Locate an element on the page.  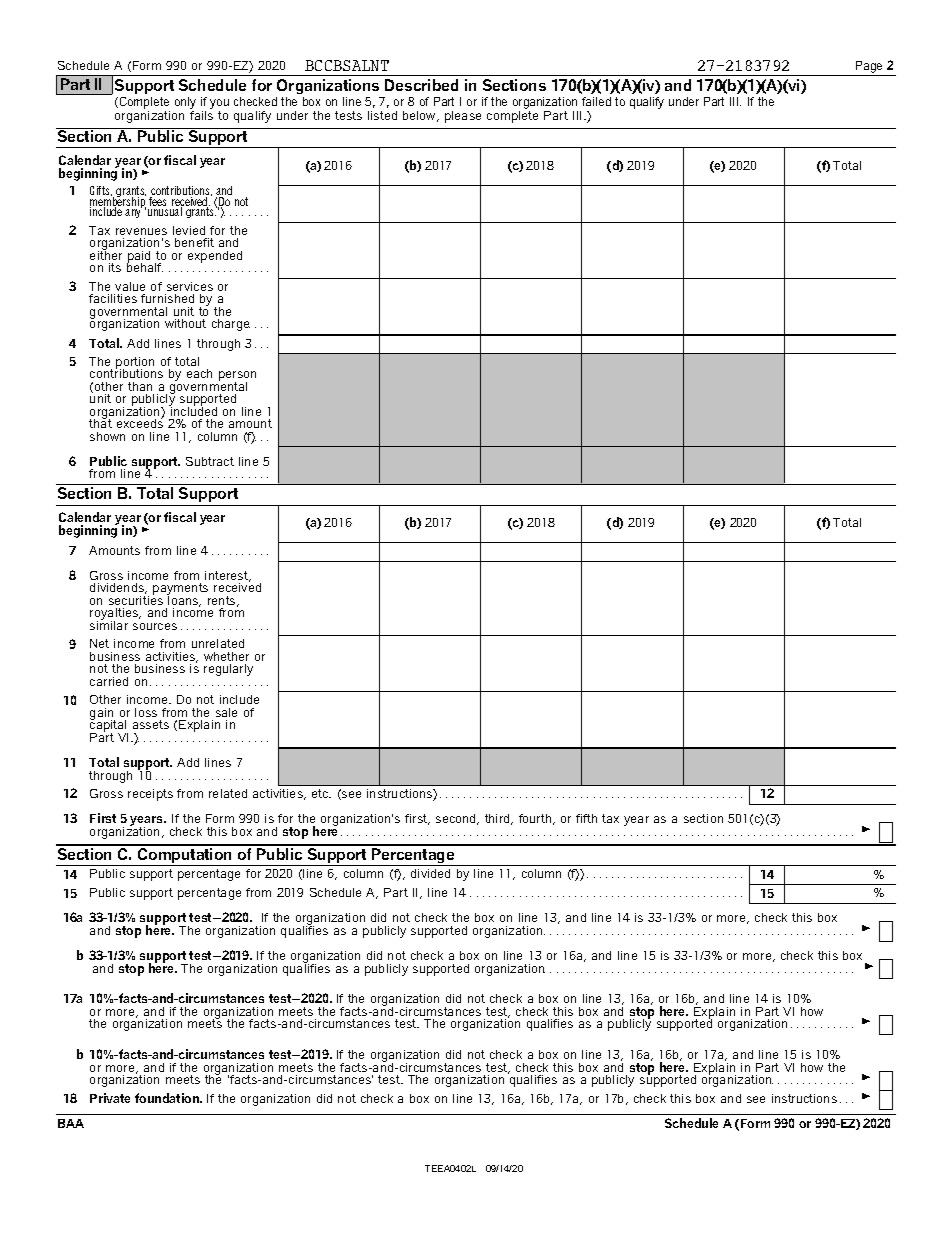
failed is located at coordinates (596, 101).
